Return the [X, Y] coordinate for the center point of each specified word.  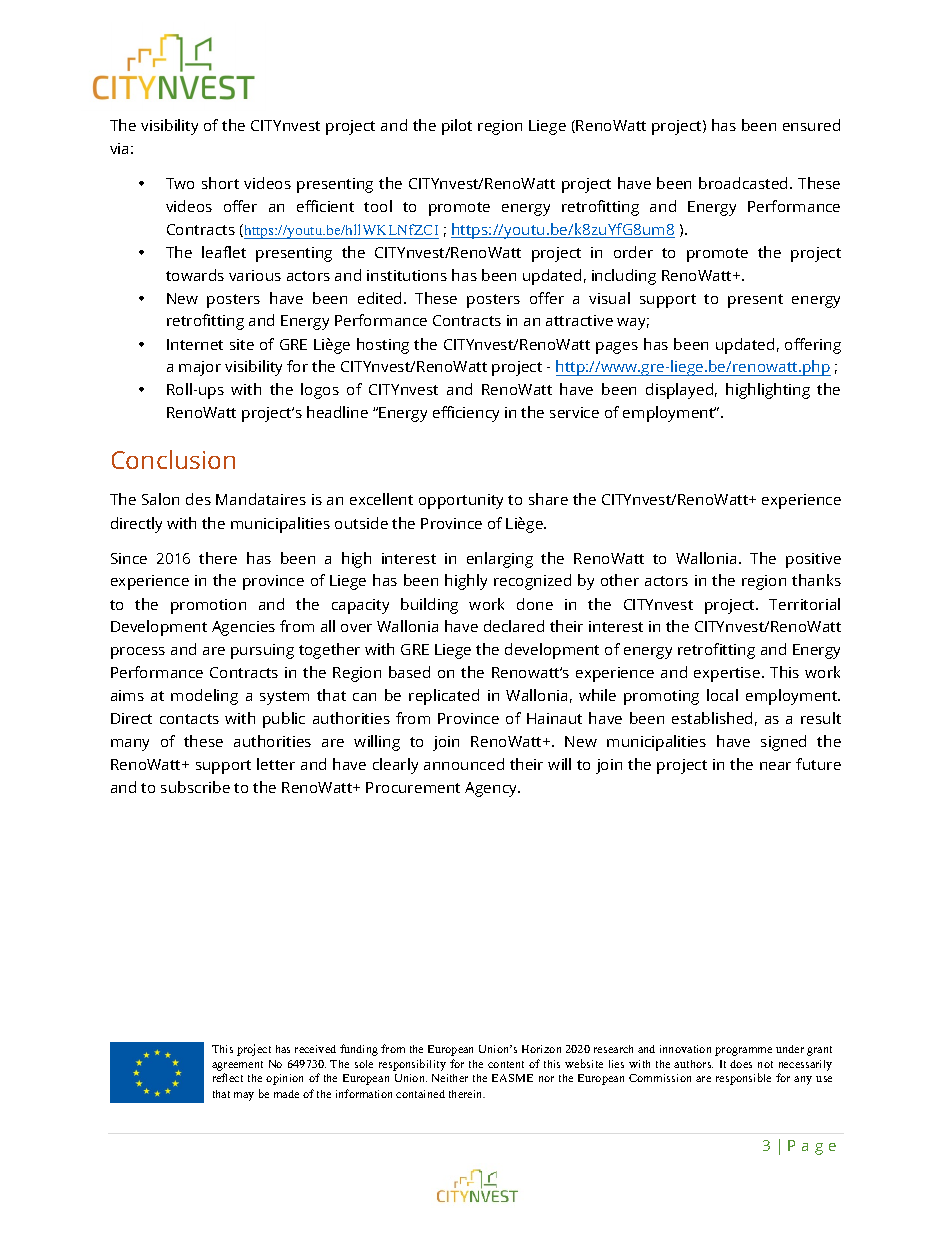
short [220, 183]
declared [514, 626]
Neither [450, 1078]
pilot [457, 127]
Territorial [804, 604]
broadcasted [743, 183]
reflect [228, 1077]
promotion [208, 606]
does [741, 1064]
